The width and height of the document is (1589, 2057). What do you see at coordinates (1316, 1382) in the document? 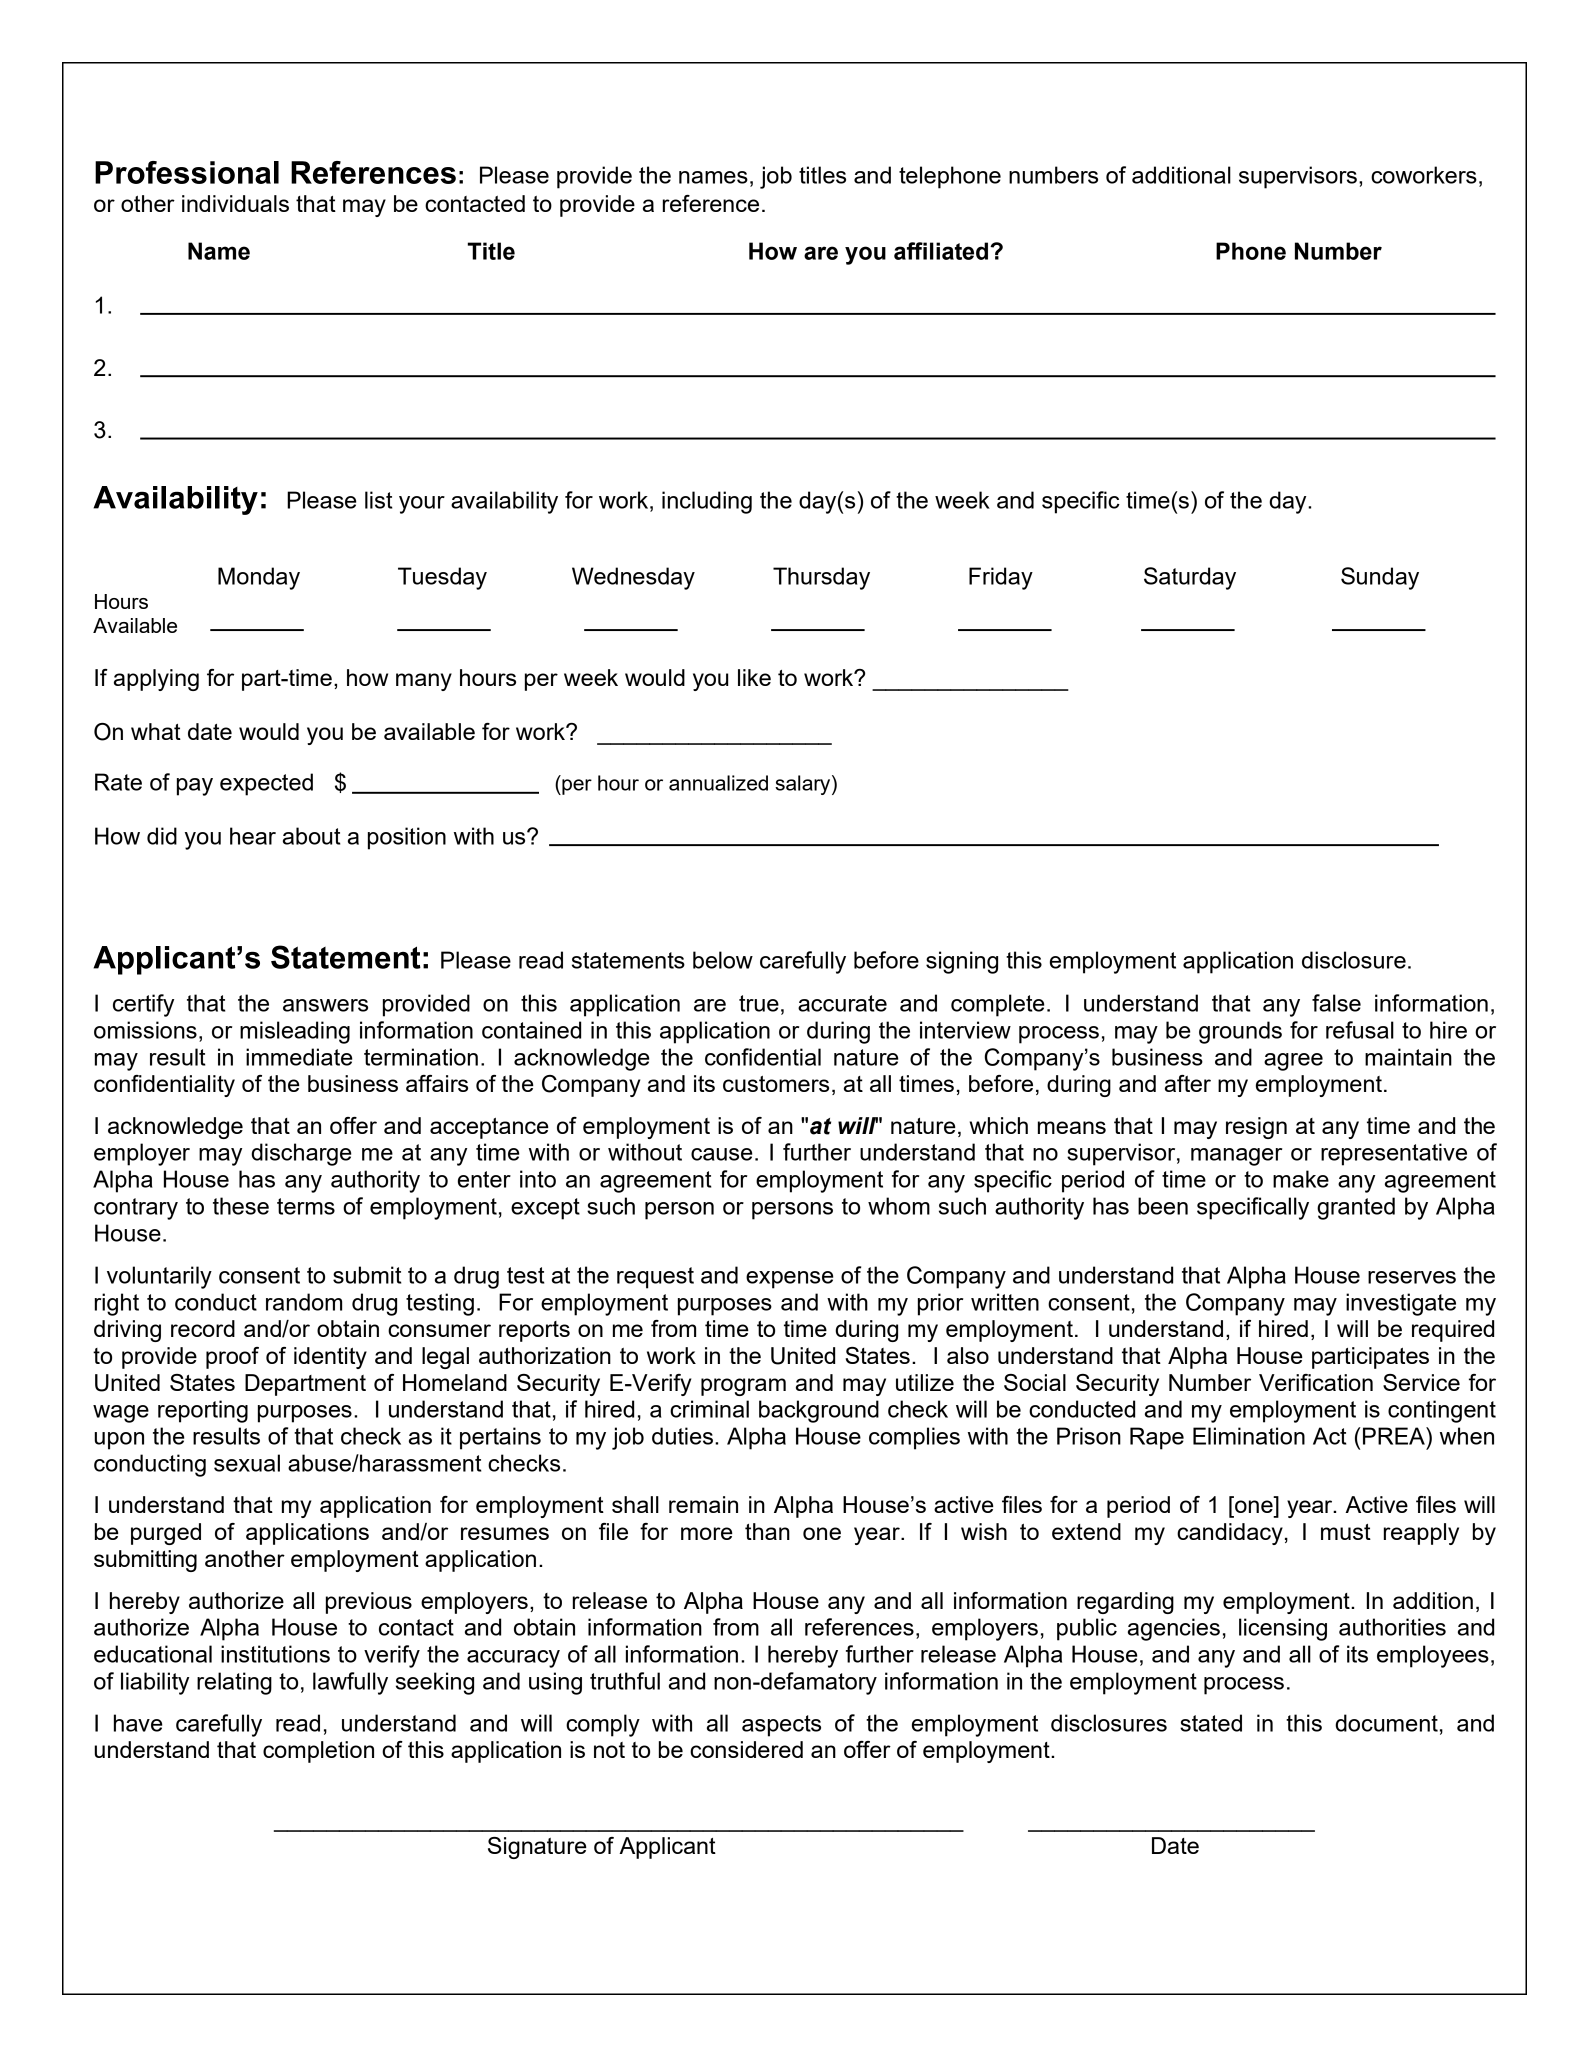
I see `Verification` at bounding box center [1316, 1382].
